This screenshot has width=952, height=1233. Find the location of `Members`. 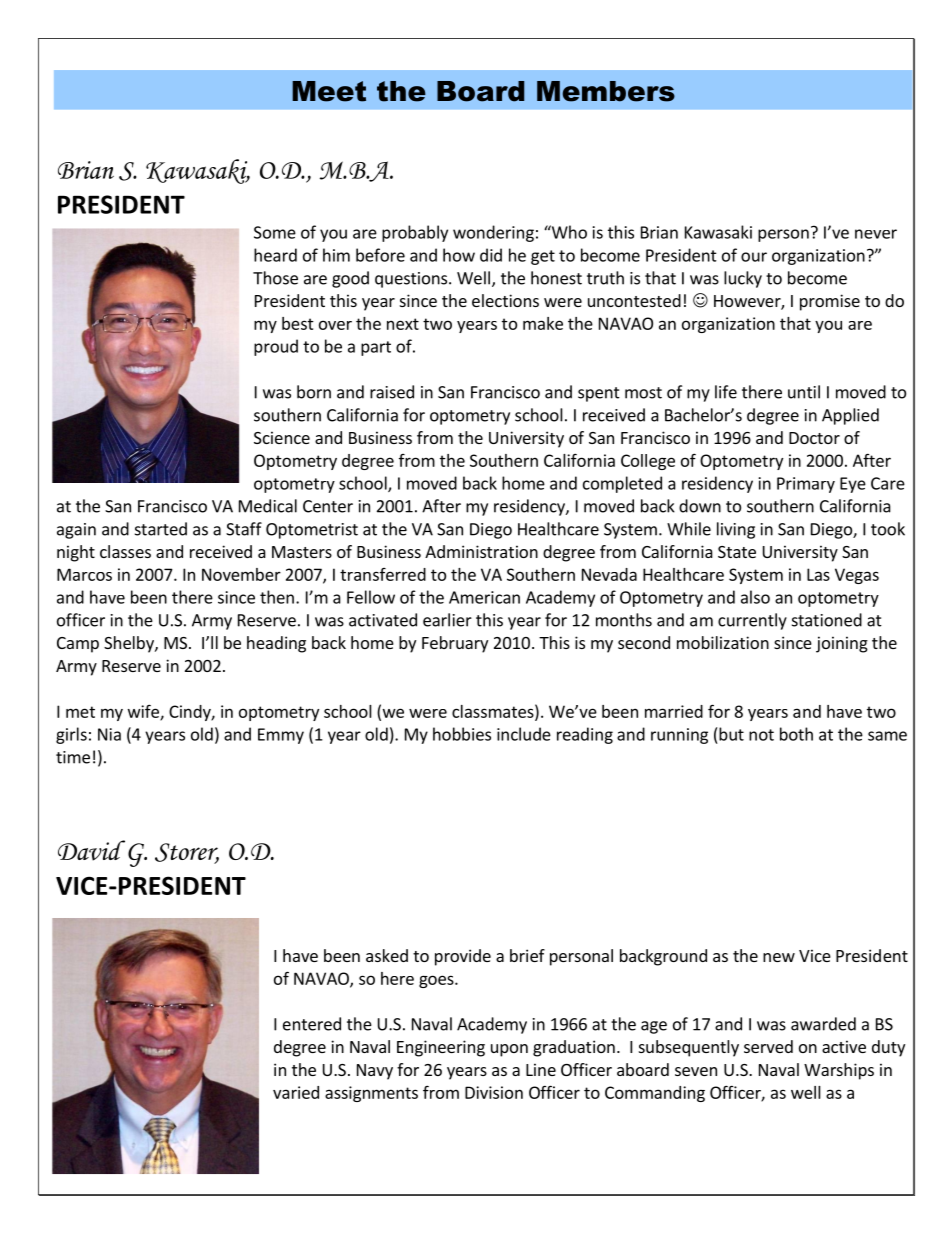

Members is located at coordinates (606, 91).
